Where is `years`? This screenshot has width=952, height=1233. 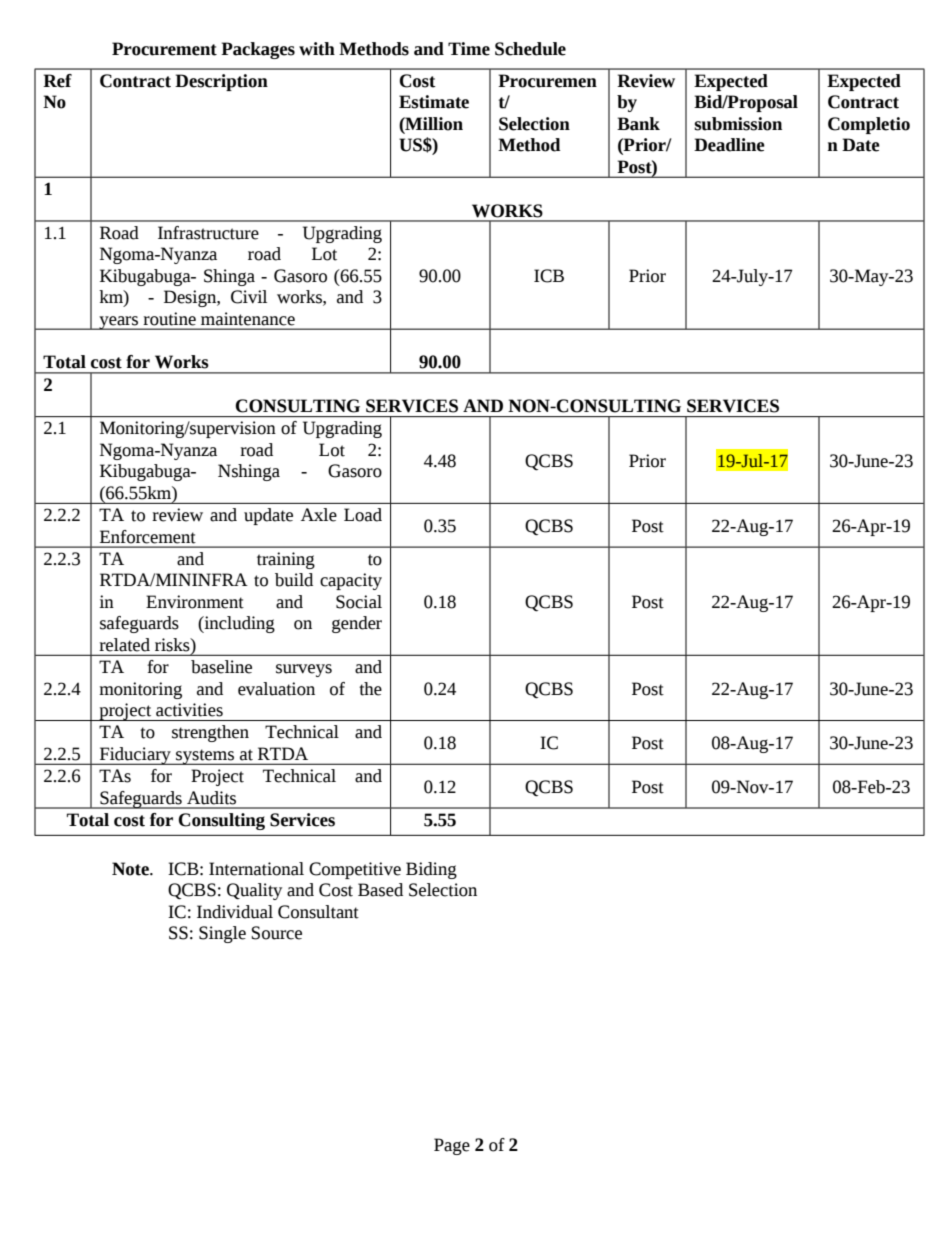 years is located at coordinates (119, 323).
